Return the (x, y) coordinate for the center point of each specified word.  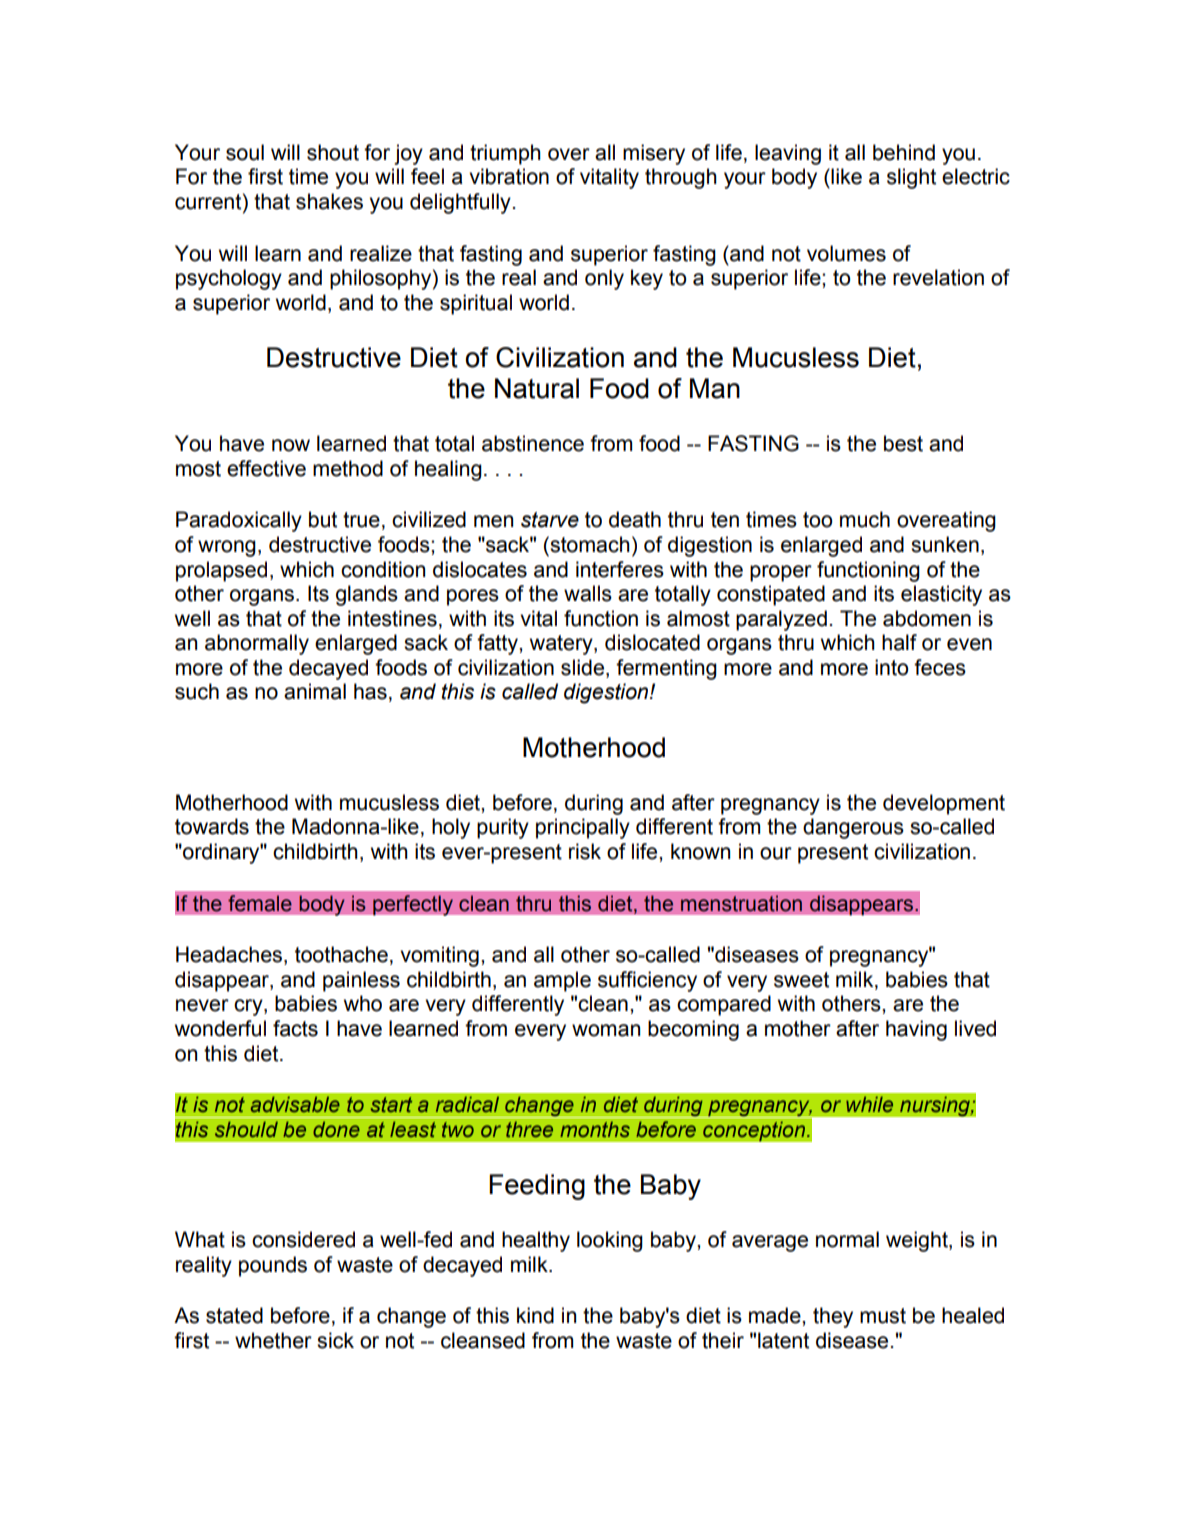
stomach (589, 544)
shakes (329, 201)
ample (562, 981)
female (260, 903)
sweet (801, 980)
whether (273, 1340)
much (865, 519)
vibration (509, 176)
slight (911, 178)
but (323, 519)
